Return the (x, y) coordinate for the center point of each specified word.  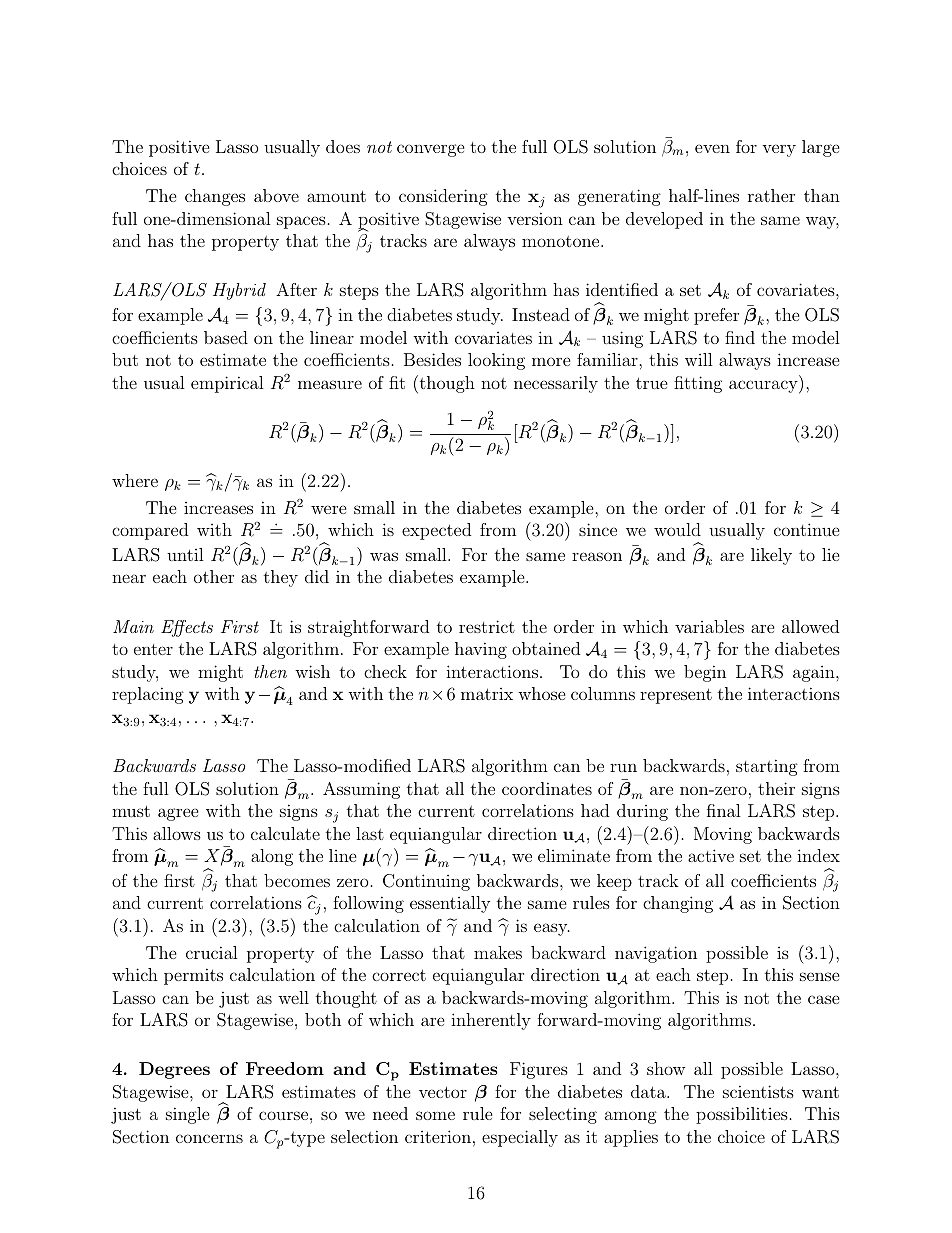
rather (771, 195)
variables (709, 626)
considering (443, 197)
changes (215, 197)
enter (153, 649)
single (188, 1115)
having (481, 650)
